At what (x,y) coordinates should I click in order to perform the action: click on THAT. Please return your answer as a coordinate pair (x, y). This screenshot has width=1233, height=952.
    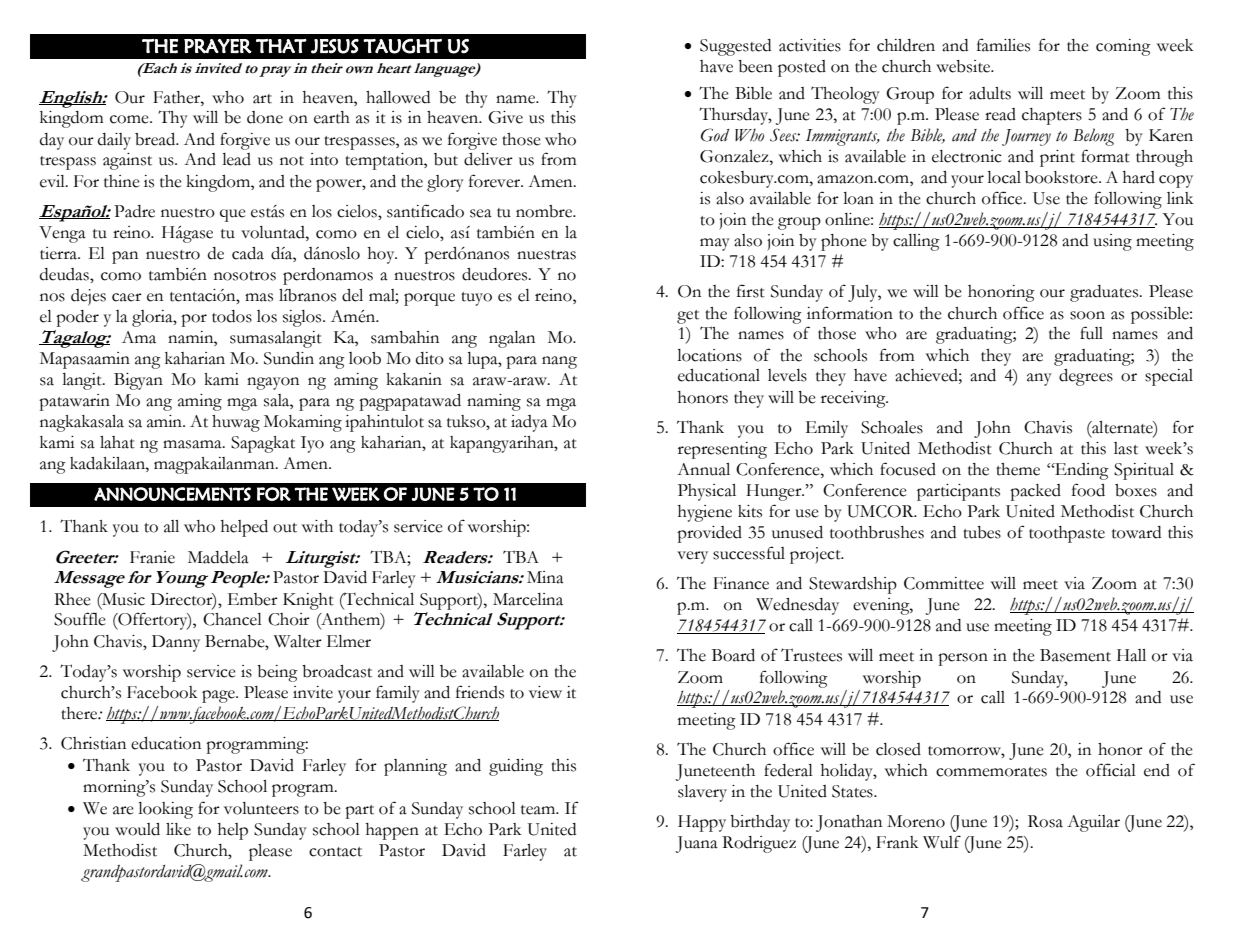
    Looking at the image, I should click on (281, 46).
